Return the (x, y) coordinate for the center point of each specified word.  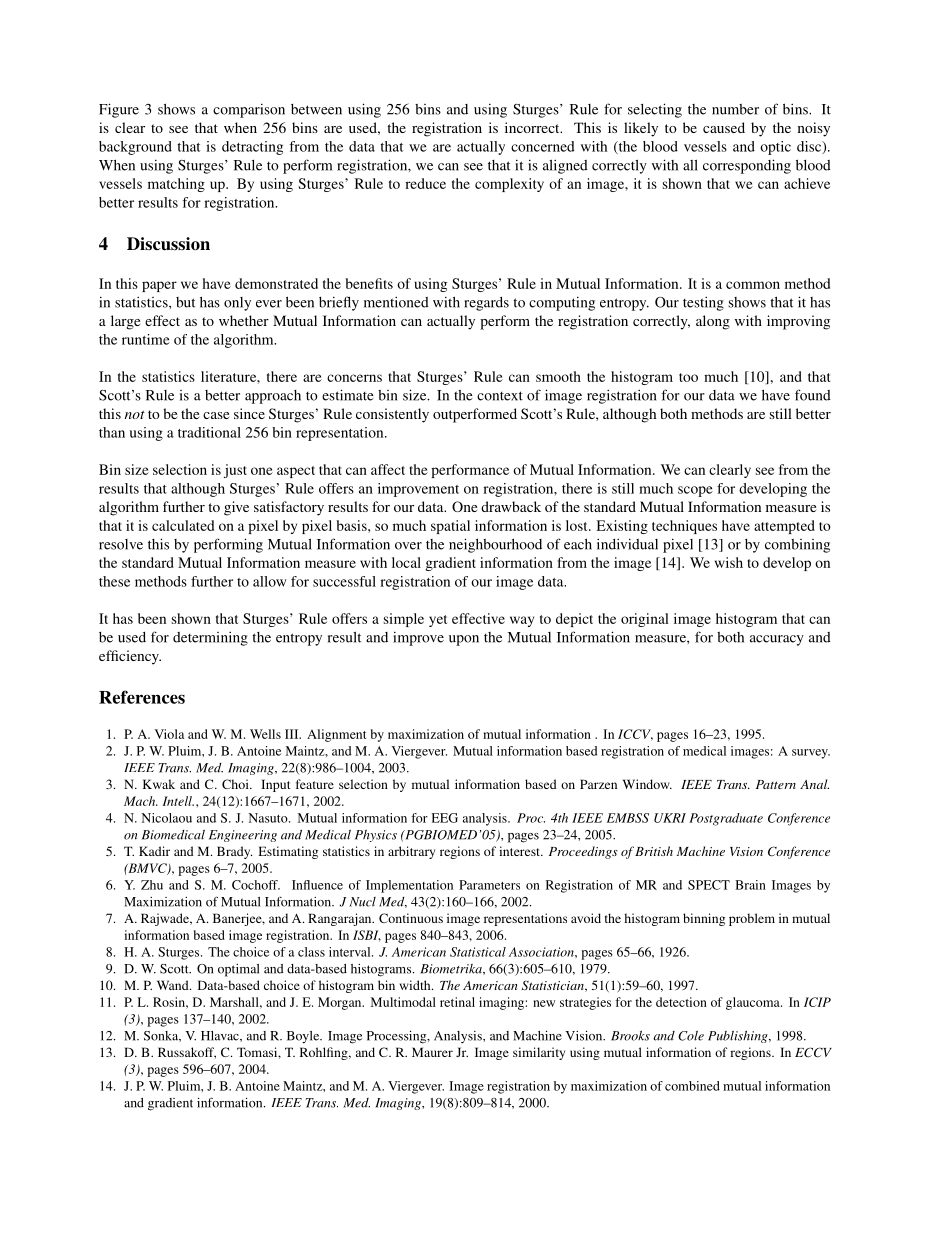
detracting (252, 148)
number (735, 109)
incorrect (533, 127)
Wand (174, 985)
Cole (691, 1036)
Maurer (432, 1052)
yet (438, 621)
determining (210, 638)
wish (729, 562)
